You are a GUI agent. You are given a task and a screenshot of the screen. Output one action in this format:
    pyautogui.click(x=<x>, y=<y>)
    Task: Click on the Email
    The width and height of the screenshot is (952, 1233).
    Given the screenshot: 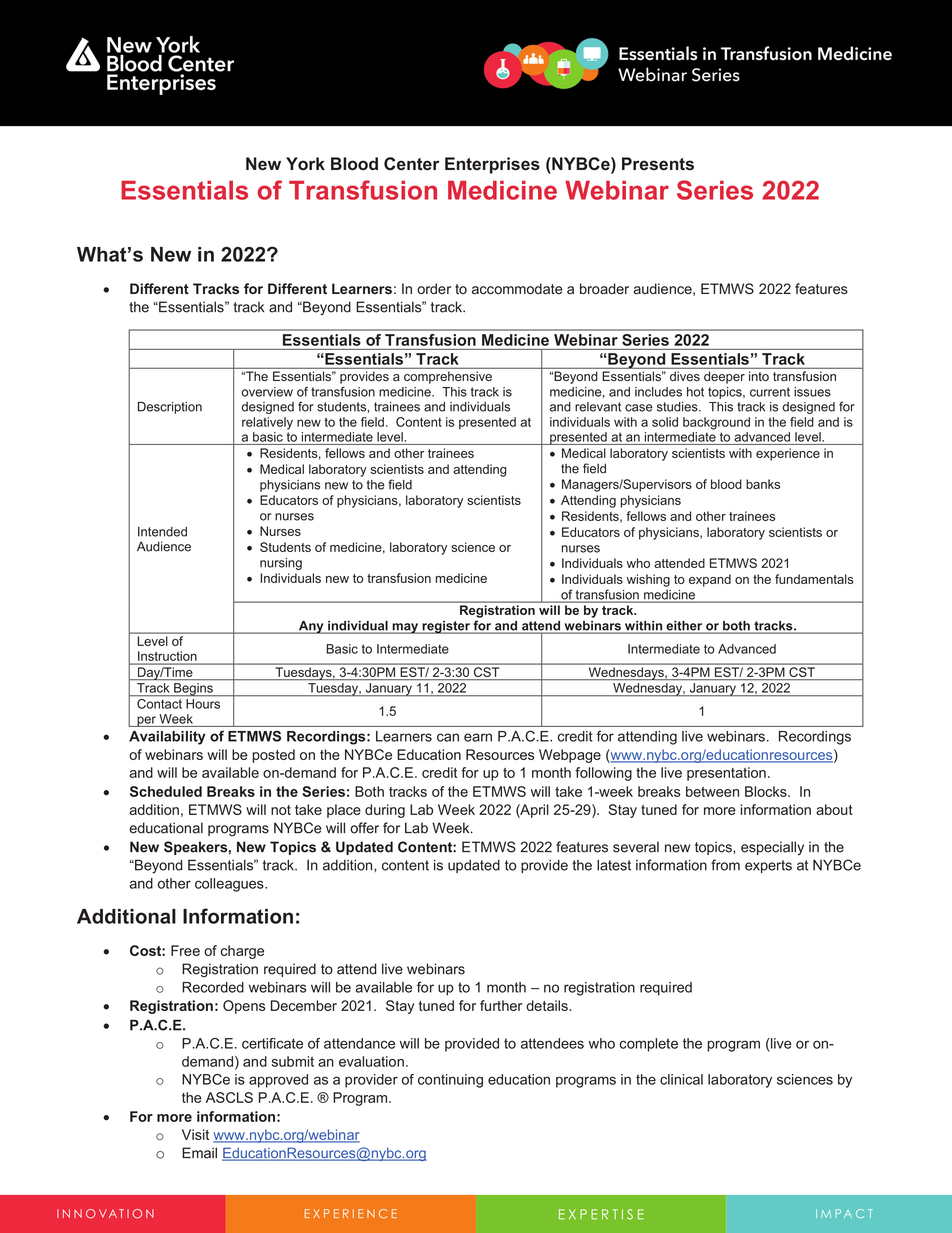 What is the action you would take?
    pyautogui.click(x=199, y=1153)
